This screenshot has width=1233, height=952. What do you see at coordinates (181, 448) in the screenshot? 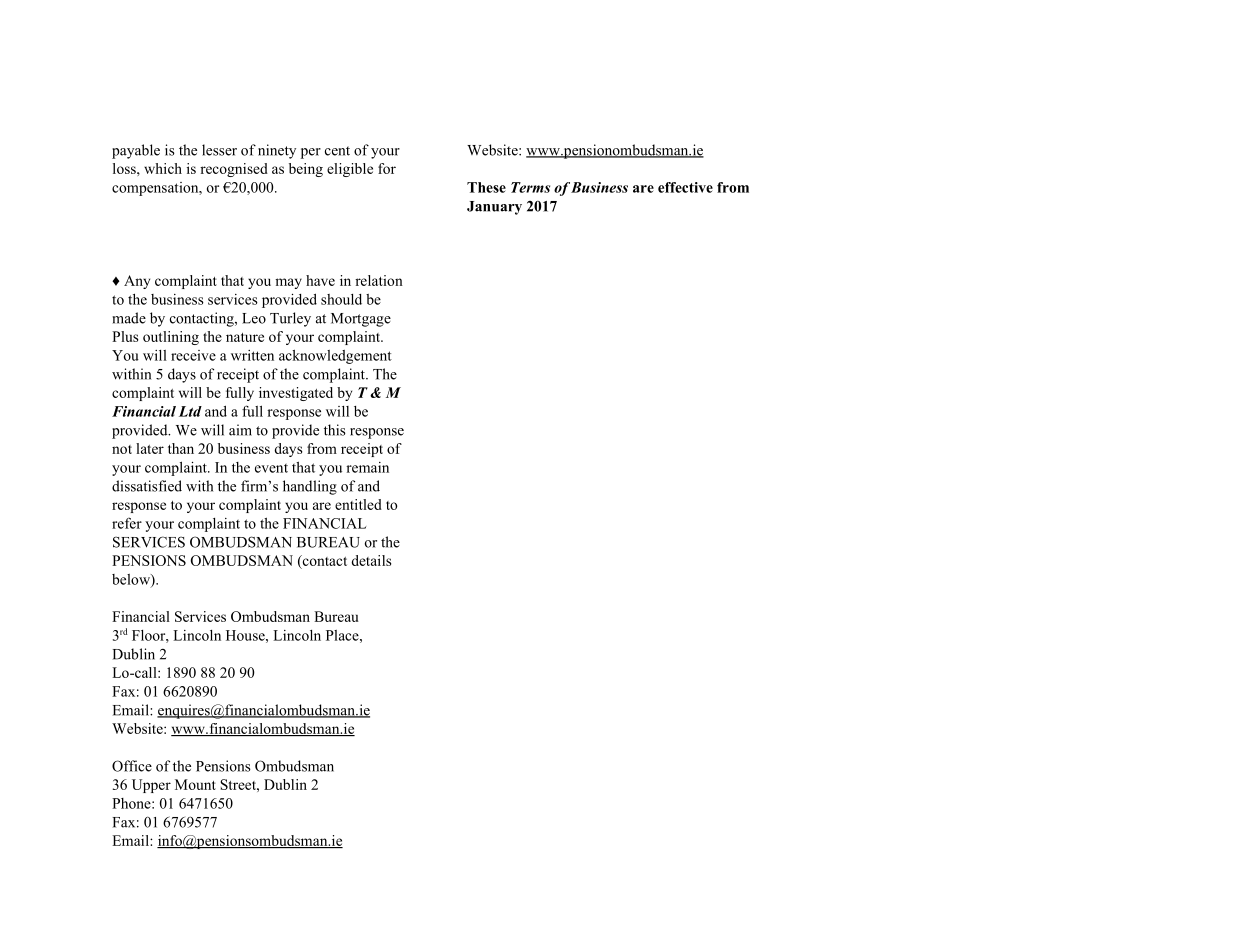
I see `than` at bounding box center [181, 448].
